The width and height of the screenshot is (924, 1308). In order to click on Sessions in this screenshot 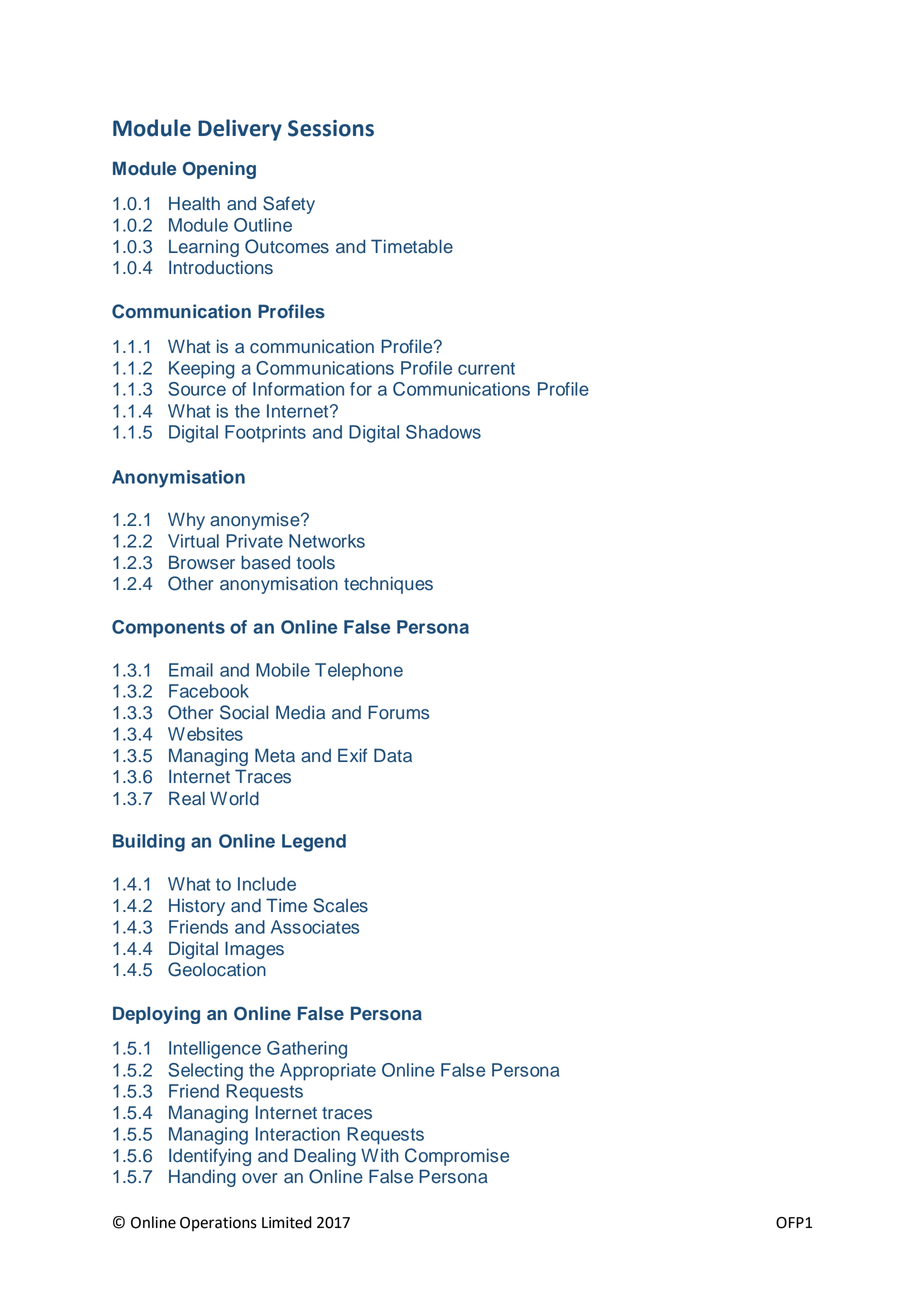, I will do `click(331, 128)`.
